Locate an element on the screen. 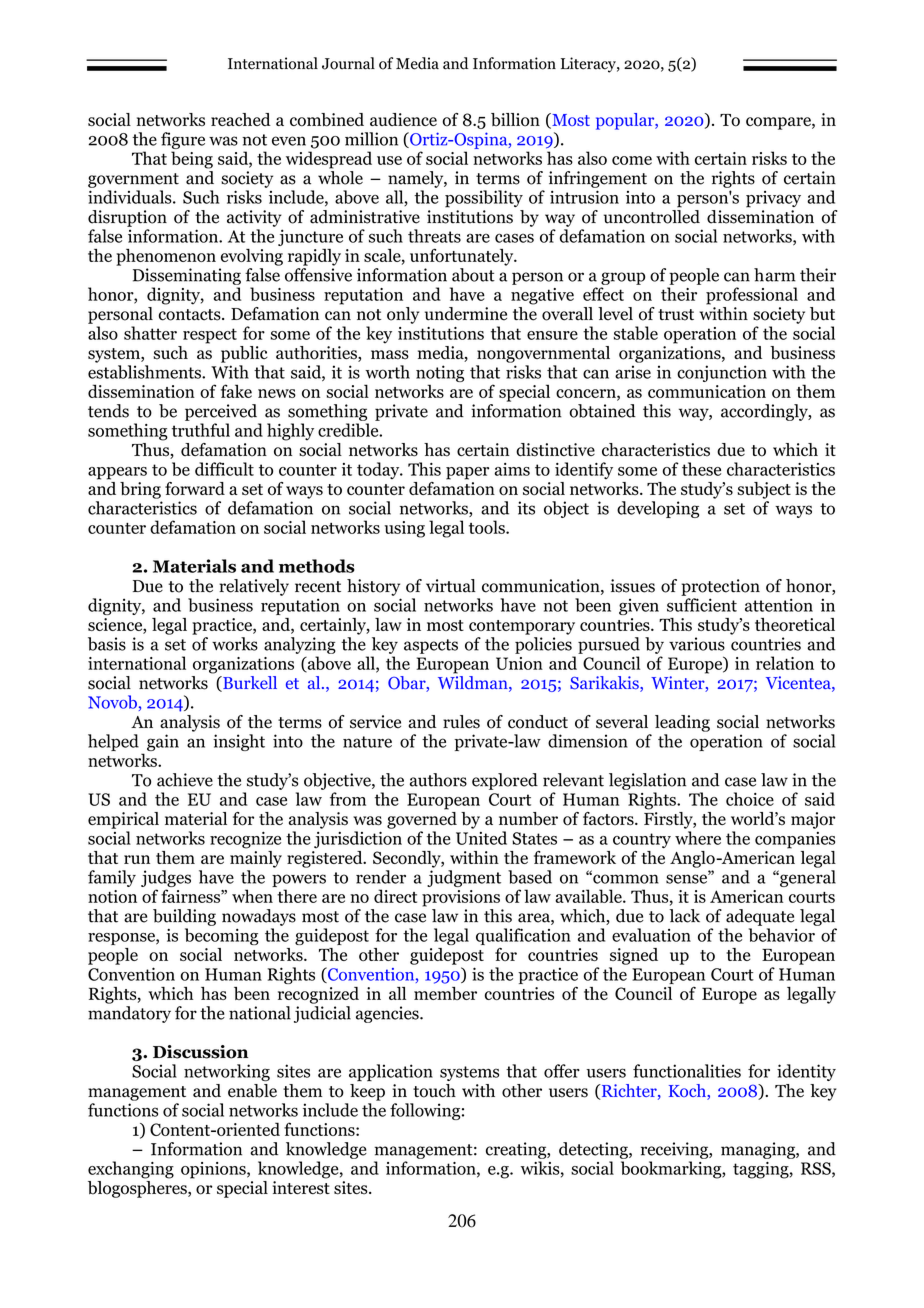 The width and height of the screenshot is (924, 1308). choice is located at coordinates (750, 799).
